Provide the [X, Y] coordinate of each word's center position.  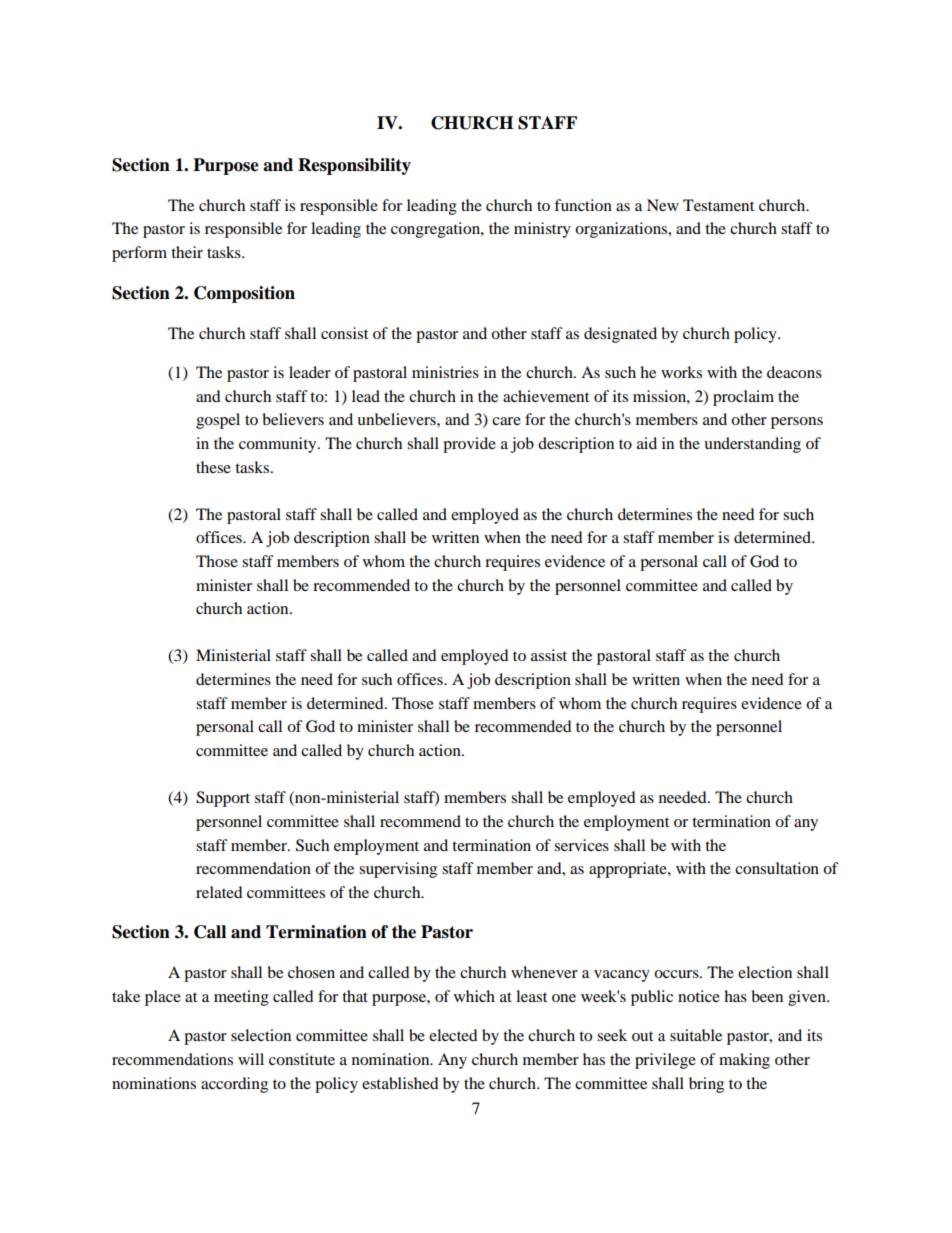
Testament [718, 205]
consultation [777, 868]
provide [469, 445]
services [581, 845]
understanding [752, 445]
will [251, 1059]
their [187, 252]
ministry [542, 230]
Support [223, 799]
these [213, 467]
